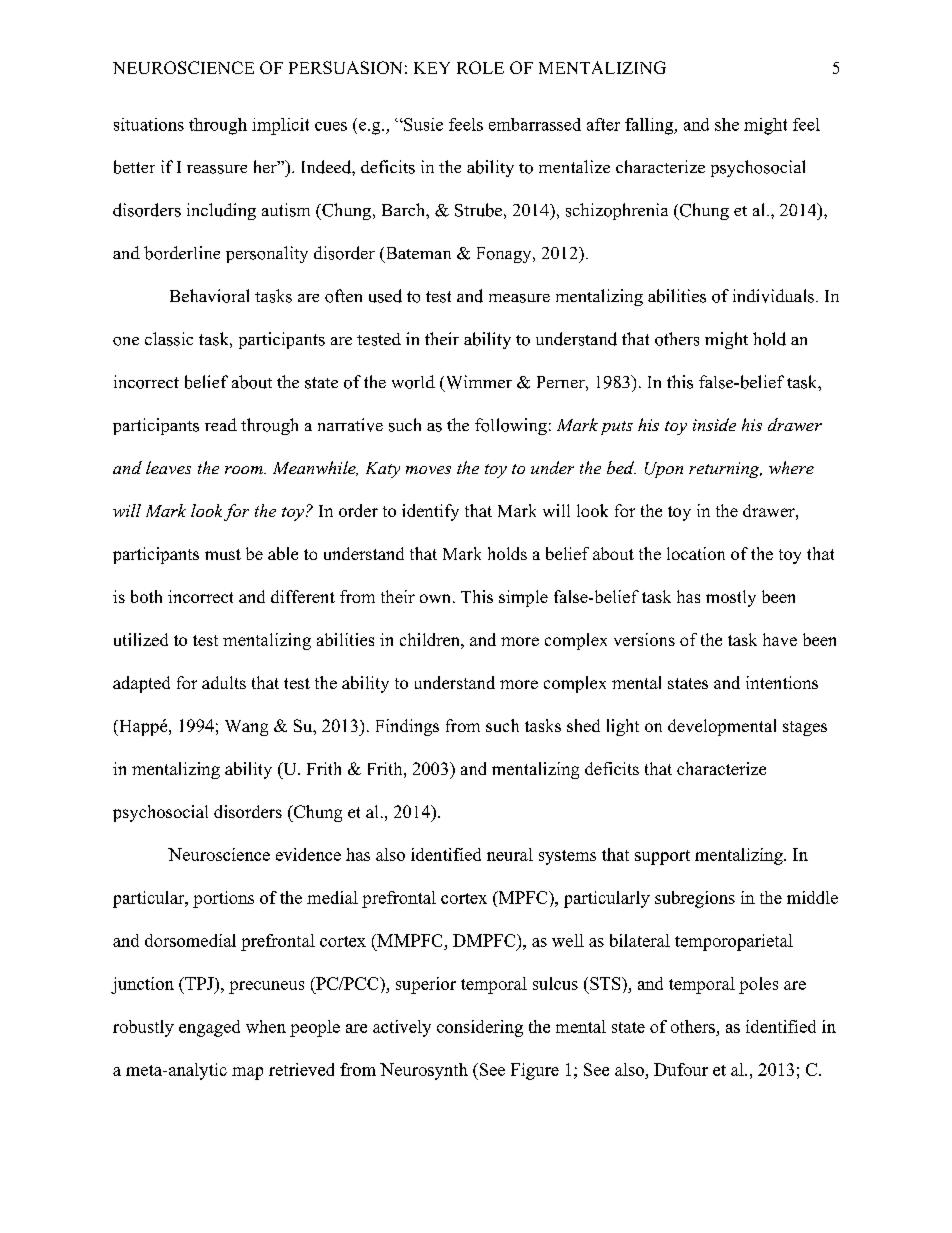 This document has height=1233, width=952. I want to click on ROLE, so click(480, 67).
